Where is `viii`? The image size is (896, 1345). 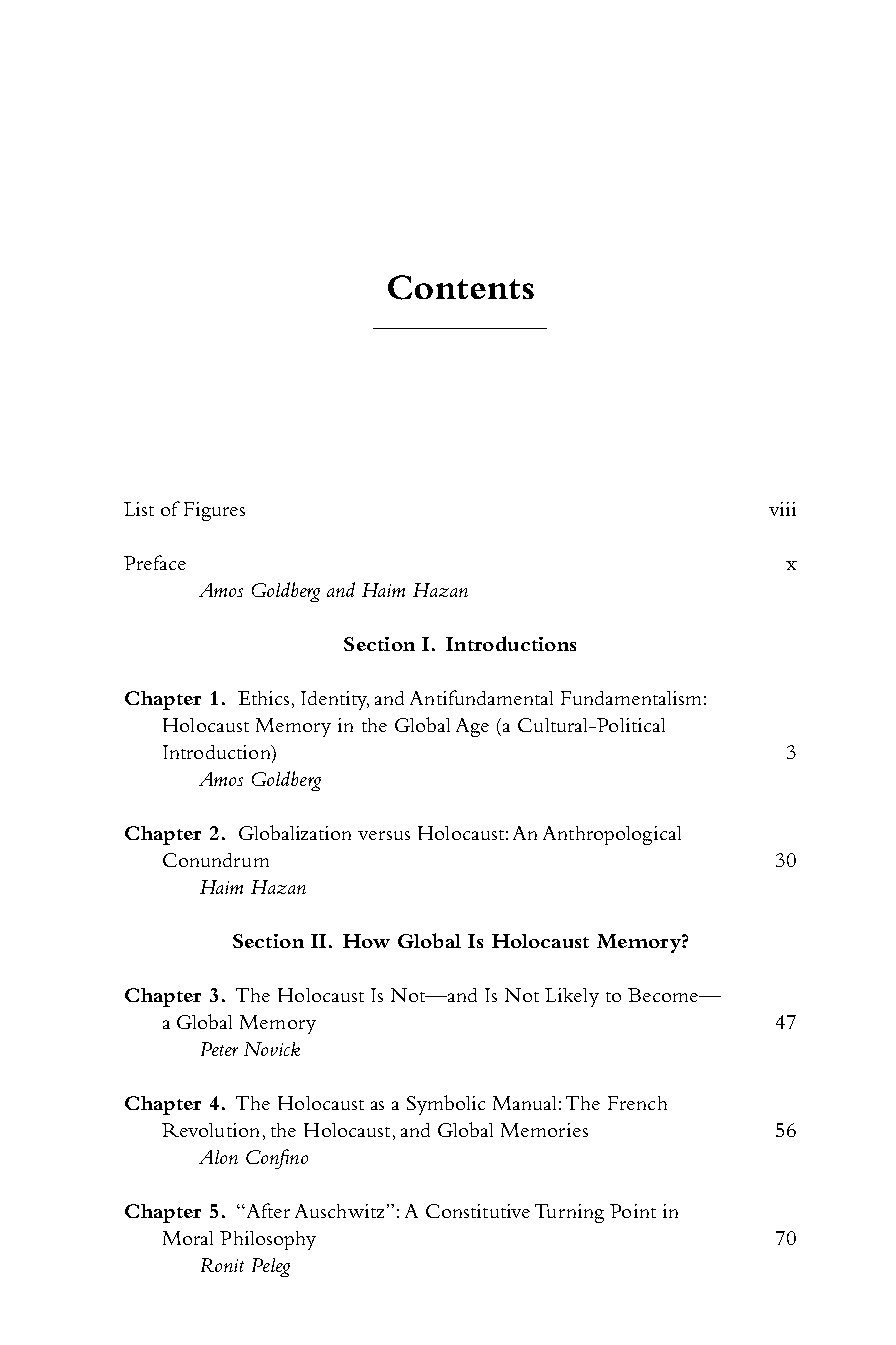
viii is located at coordinates (782, 509).
